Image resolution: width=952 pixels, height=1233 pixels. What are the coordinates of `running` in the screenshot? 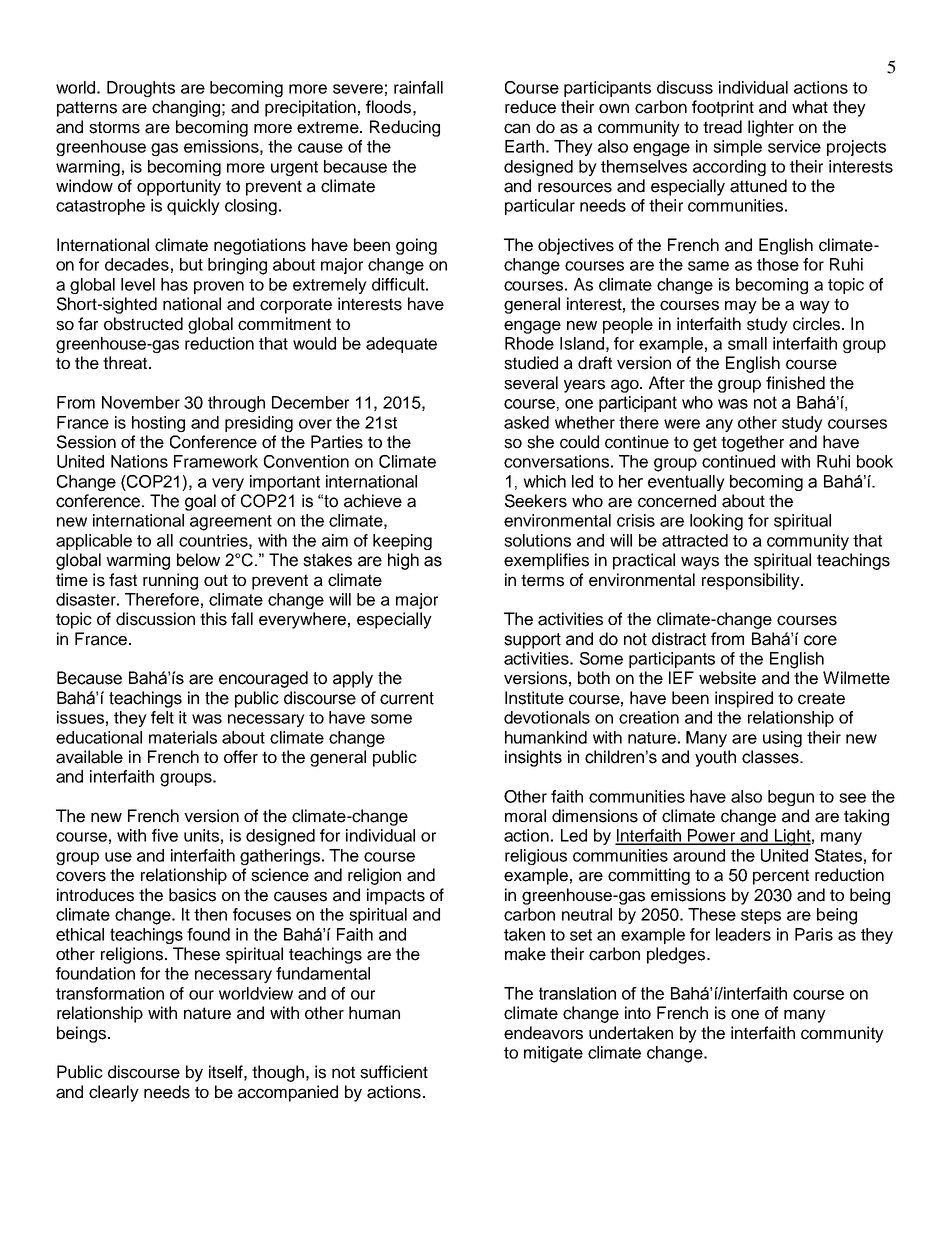 It's located at (170, 581).
